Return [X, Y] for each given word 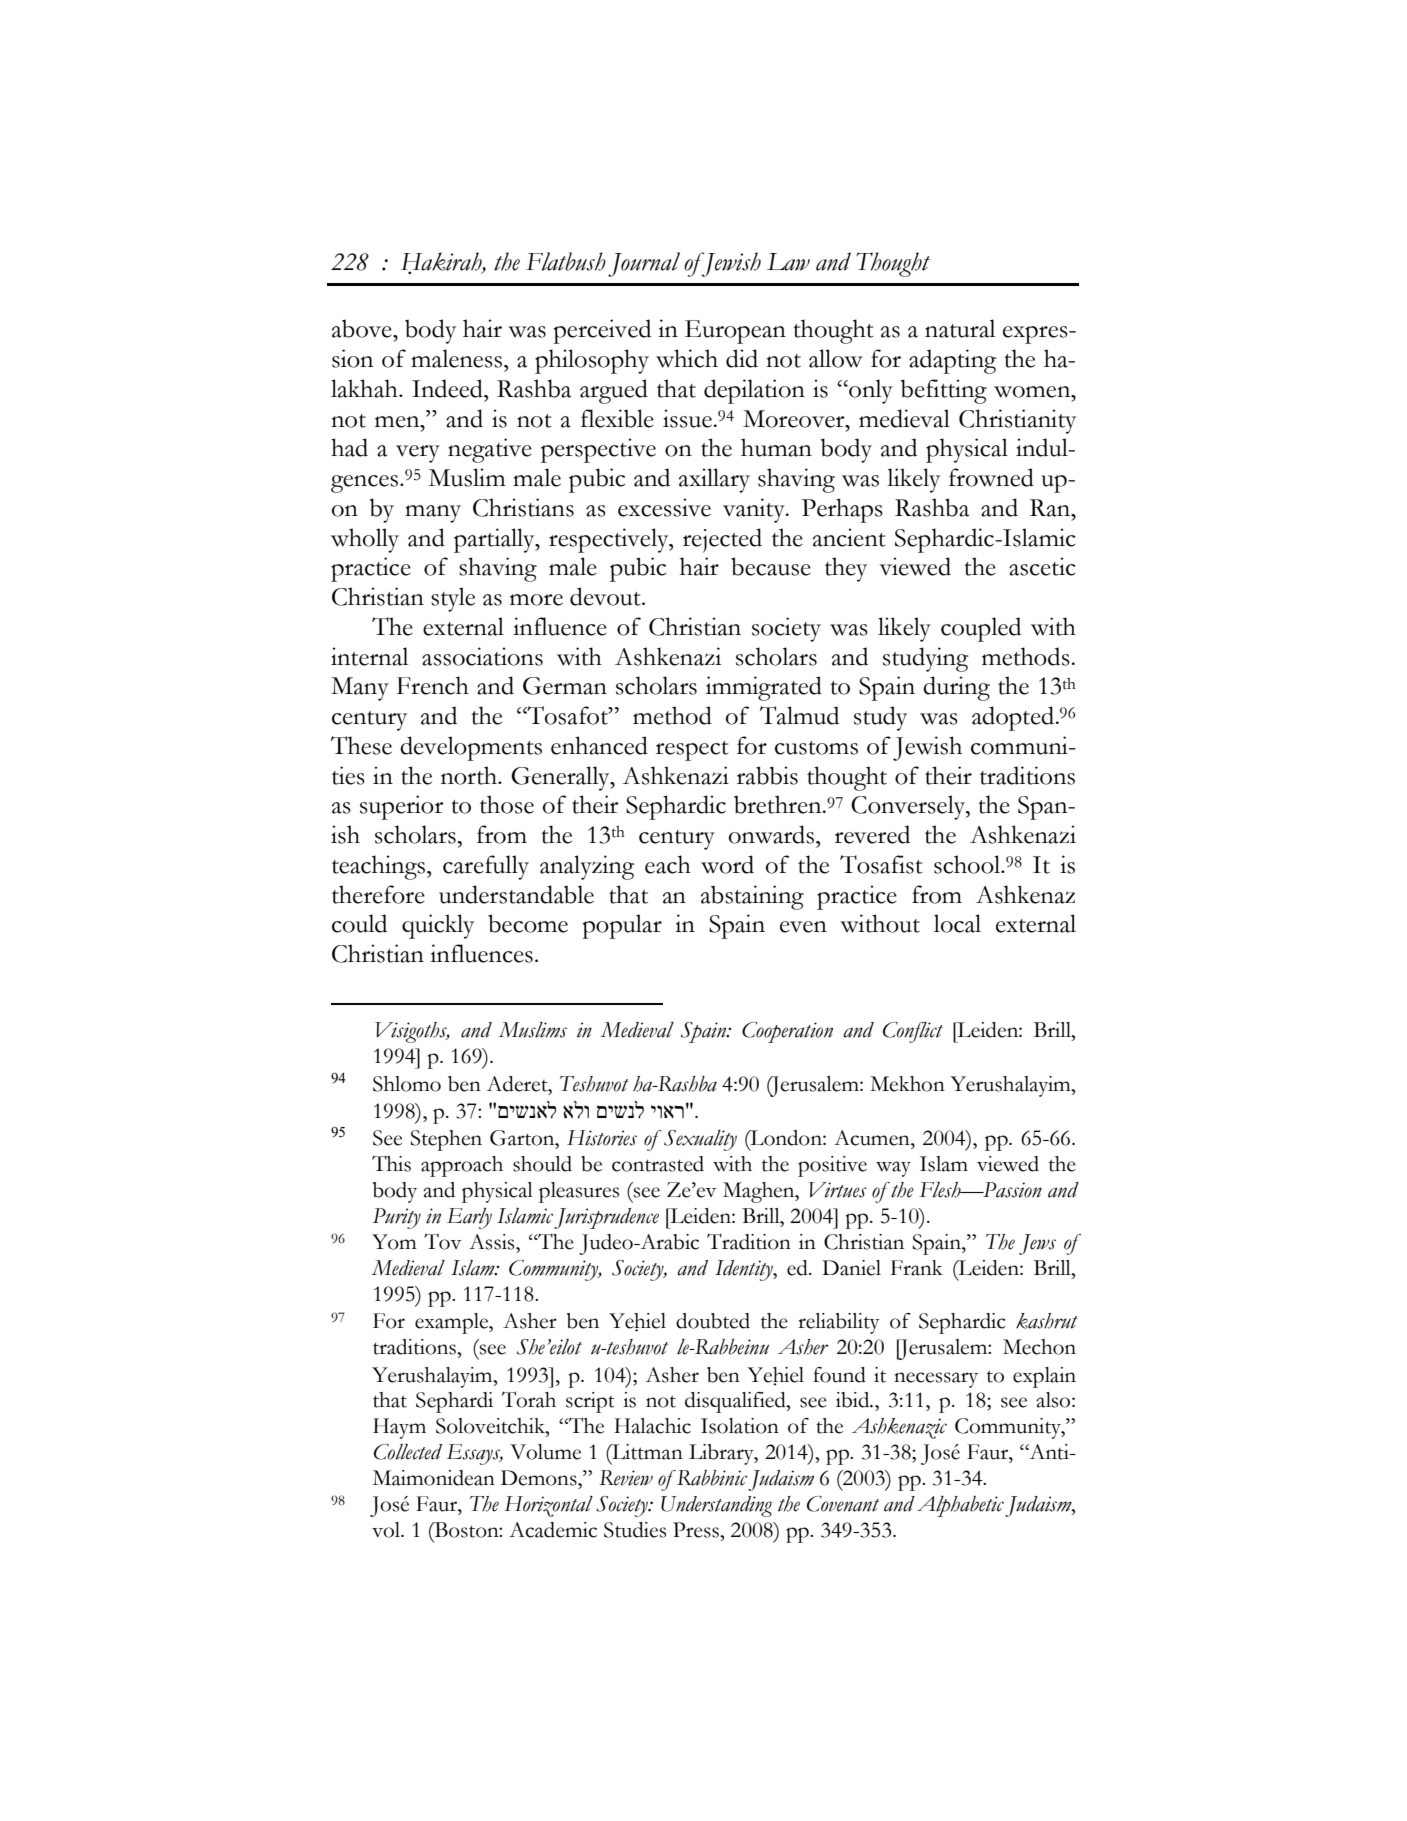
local [957, 923]
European [735, 332]
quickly [438, 926]
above [363, 328]
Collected [408, 1452]
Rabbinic [711, 1478]
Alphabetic [960, 1506]
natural [960, 328]
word [727, 864]
